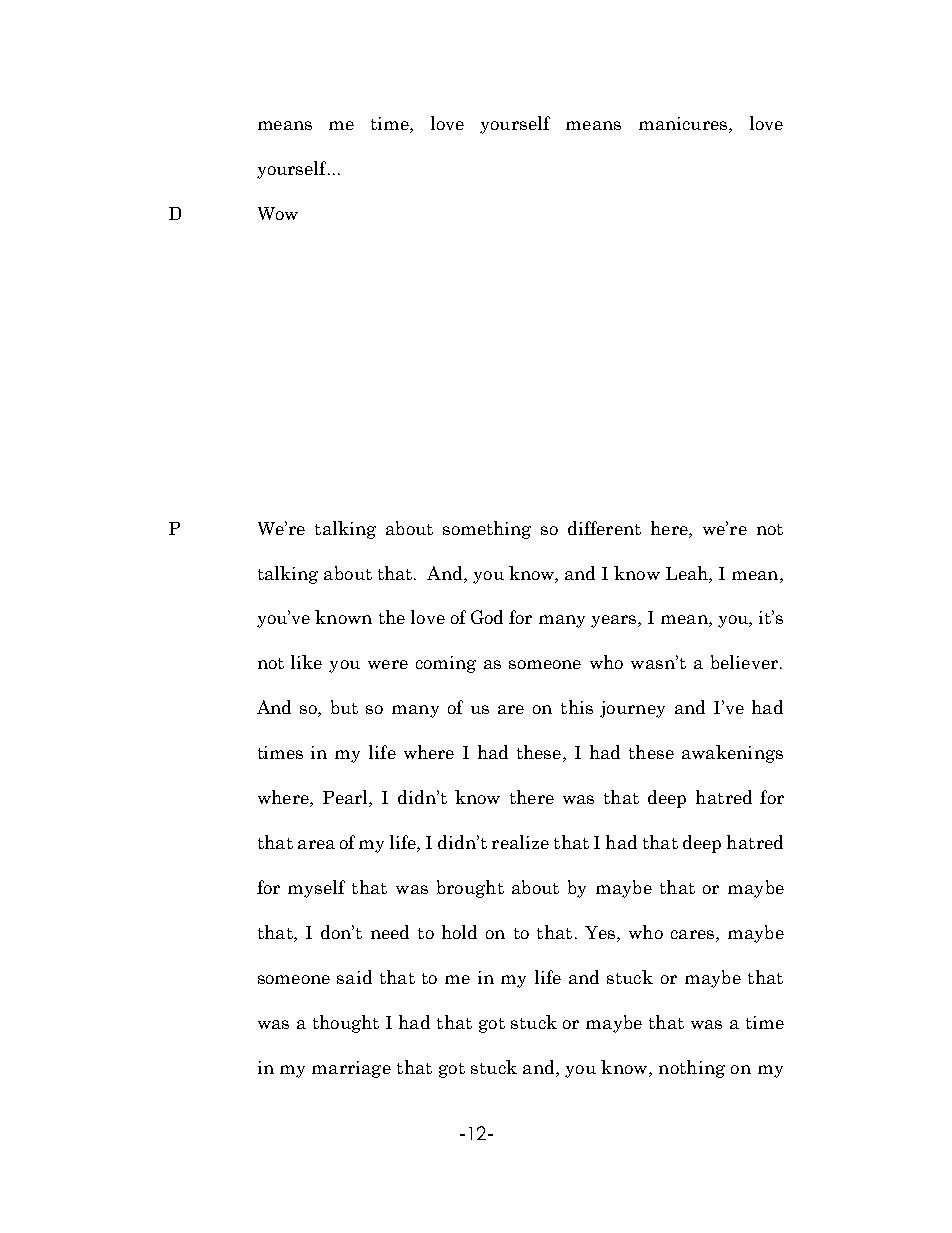 This page has width=952, height=1233. Describe the element at coordinates (615, 621) in the page. I see `years` at that location.
